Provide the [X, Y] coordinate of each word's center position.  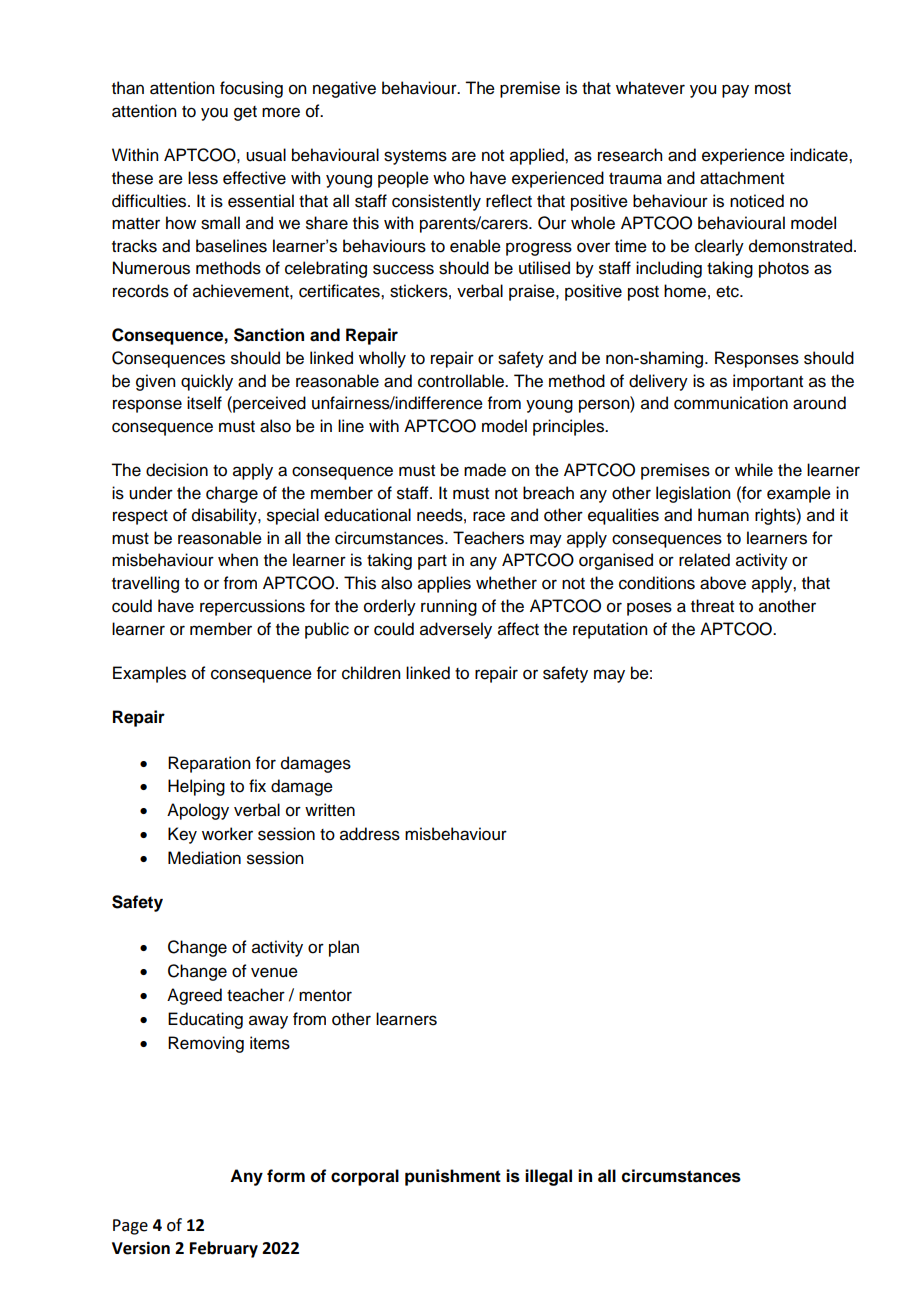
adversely [456, 630]
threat [712, 606]
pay [735, 91]
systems [415, 157]
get [245, 113]
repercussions [252, 607]
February [224, 1249]
